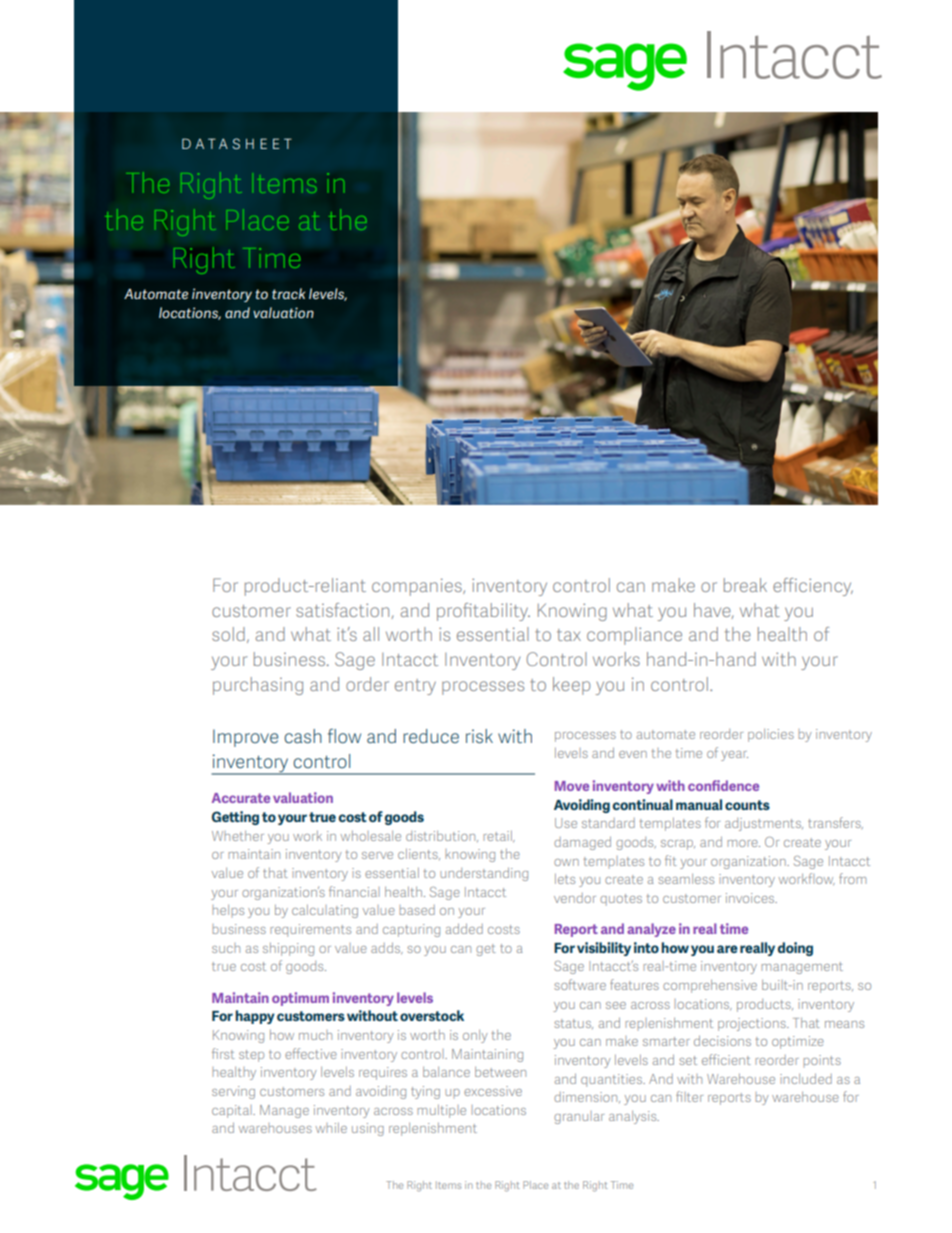 The height and width of the image is (1233, 952). What do you see at coordinates (288, 293) in the image?
I see `track` at bounding box center [288, 293].
